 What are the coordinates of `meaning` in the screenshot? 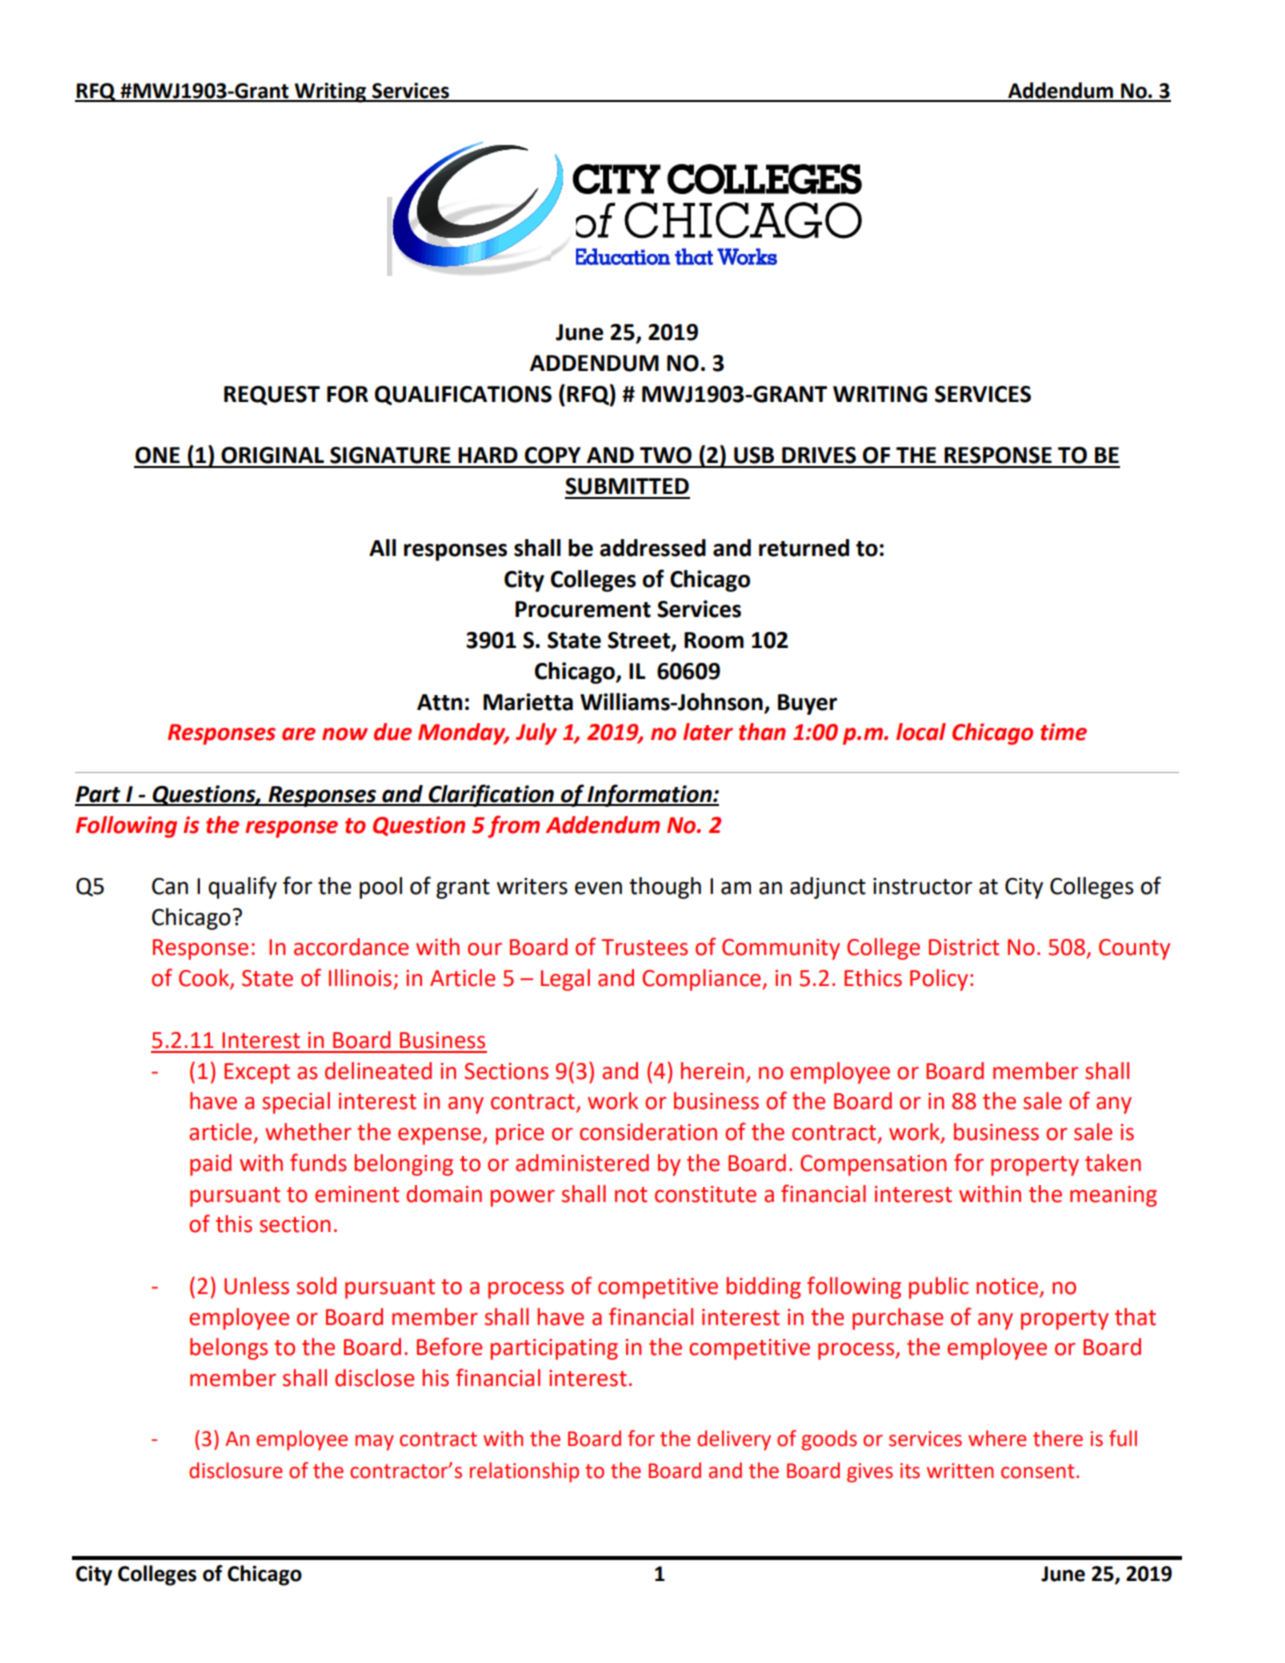 It's located at (1113, 1196).
